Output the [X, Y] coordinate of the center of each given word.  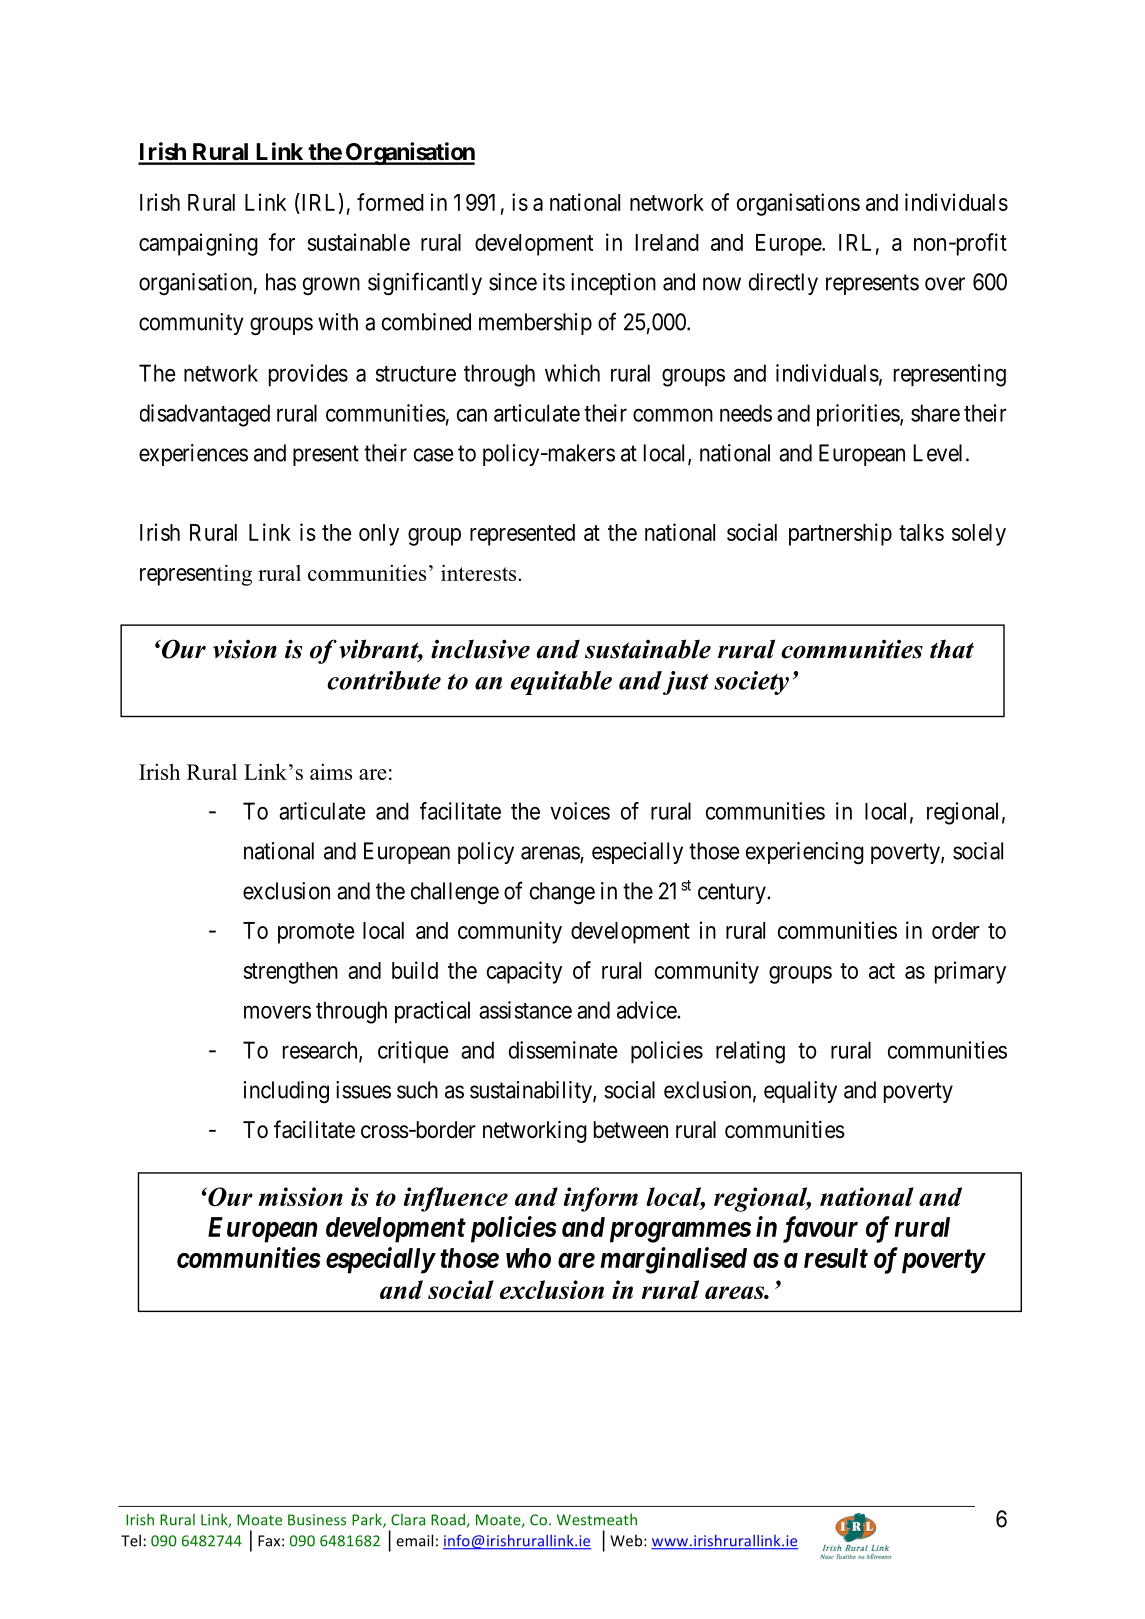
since [513, 282]
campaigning [198, 244]
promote [316, 933]
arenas [551, 854]
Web [627, 1540]
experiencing [805, 853]
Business [317, 1520]
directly [783, 284]
